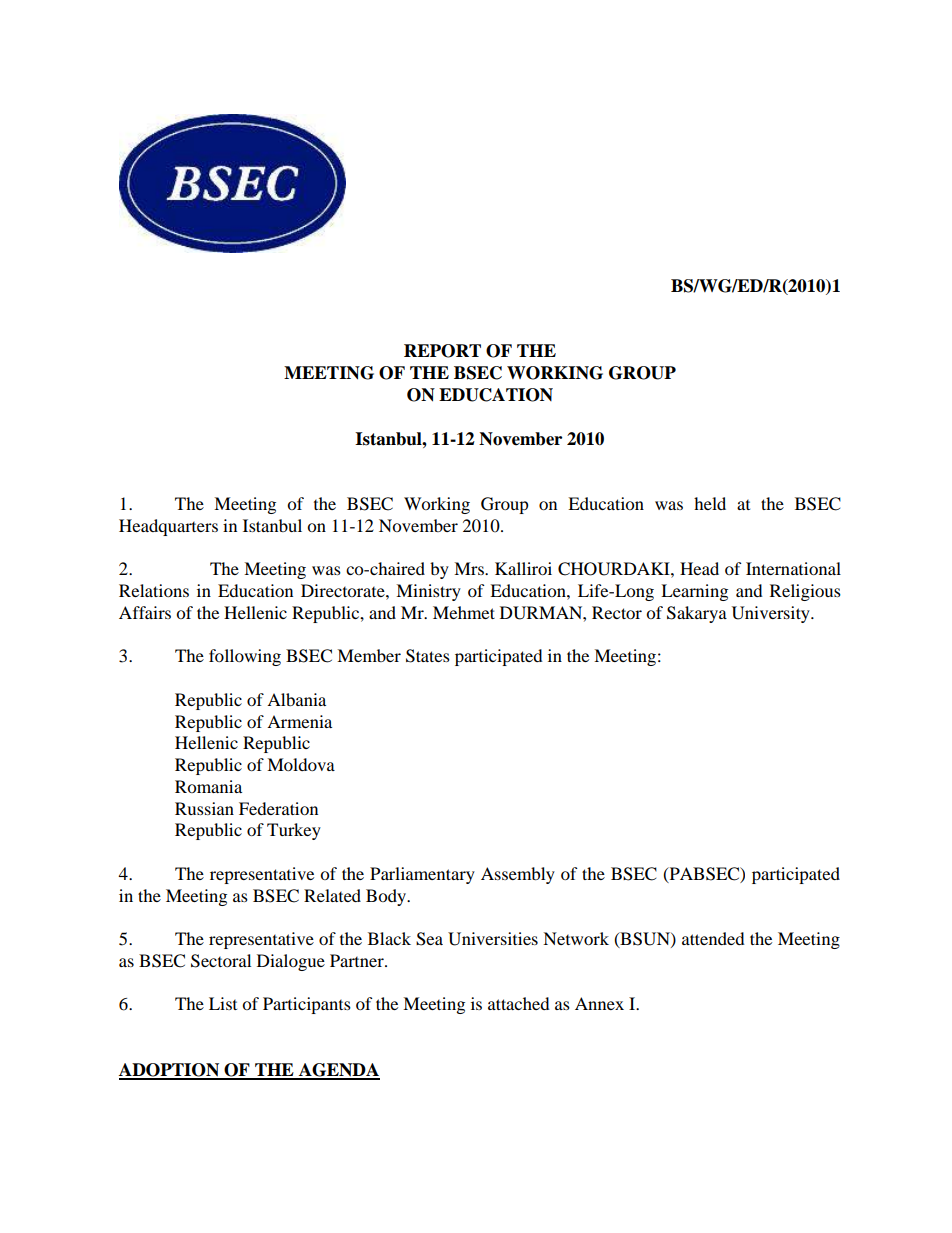  I want to click on States, so click(428, 656).
